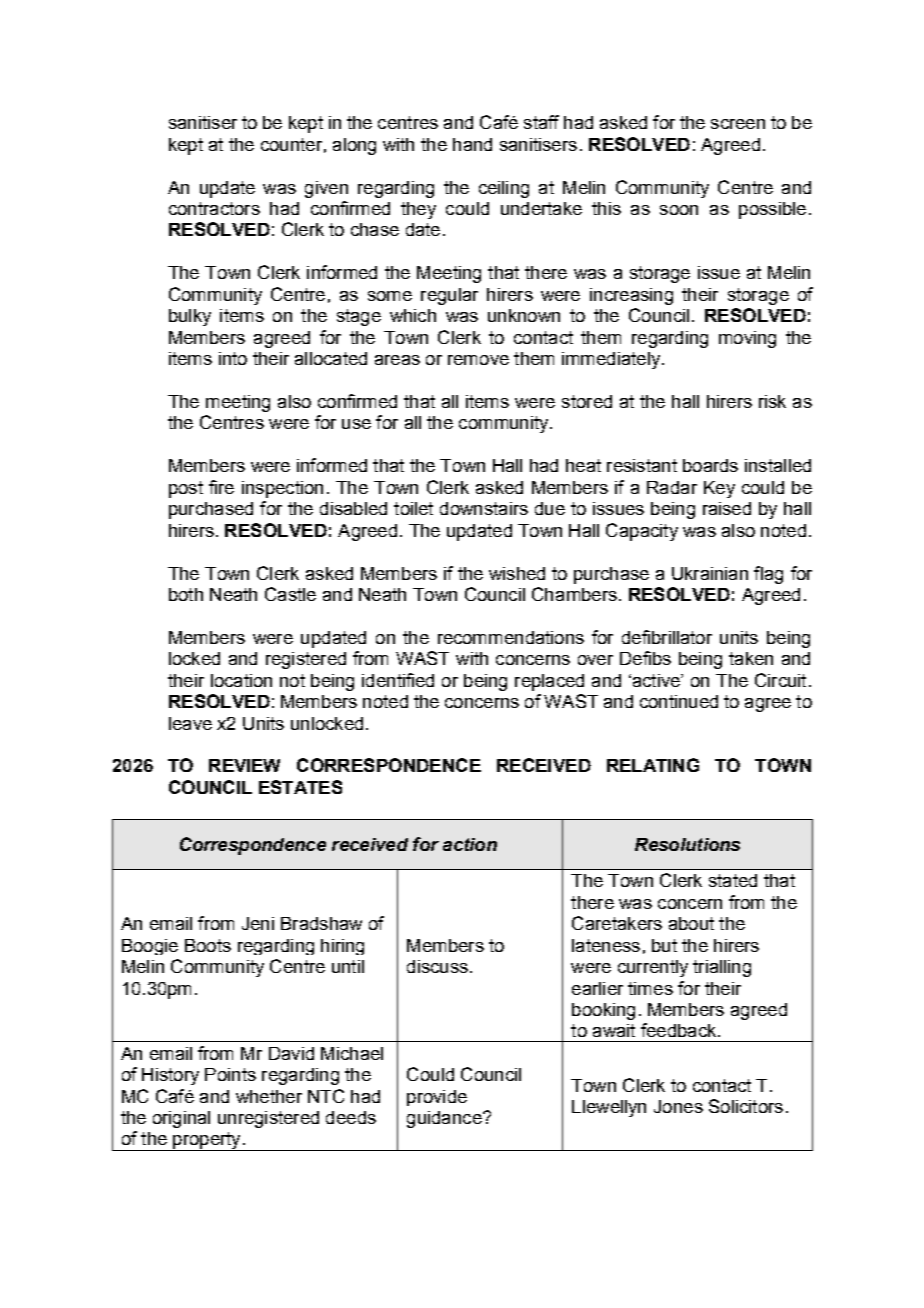 The image size is (924, 1308). What do you see at coordinates (733, 880) in the document?
I see `stated` at bounding box center [733, 880].
